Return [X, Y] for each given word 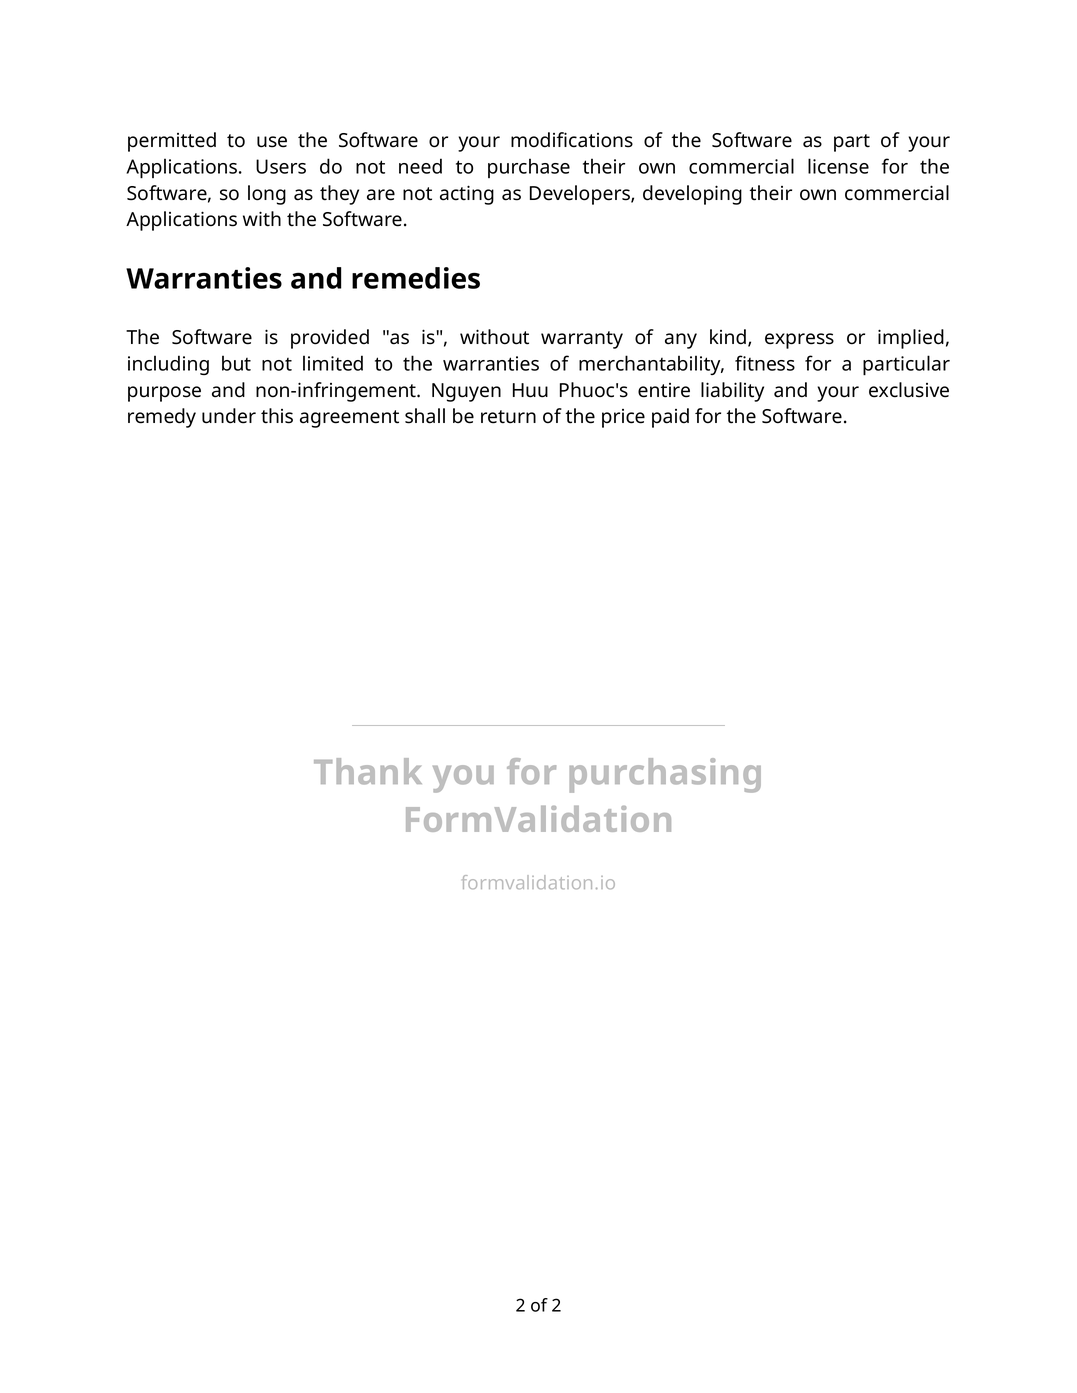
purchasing [665, 775]
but [236, 363]
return [508, 417]
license [838, 166]
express [799, 341]
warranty [582, 340]
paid [670, 418]
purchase [529, 168]
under [229, 416]
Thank [368, 771]
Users [281, 166]
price [623, 418]
